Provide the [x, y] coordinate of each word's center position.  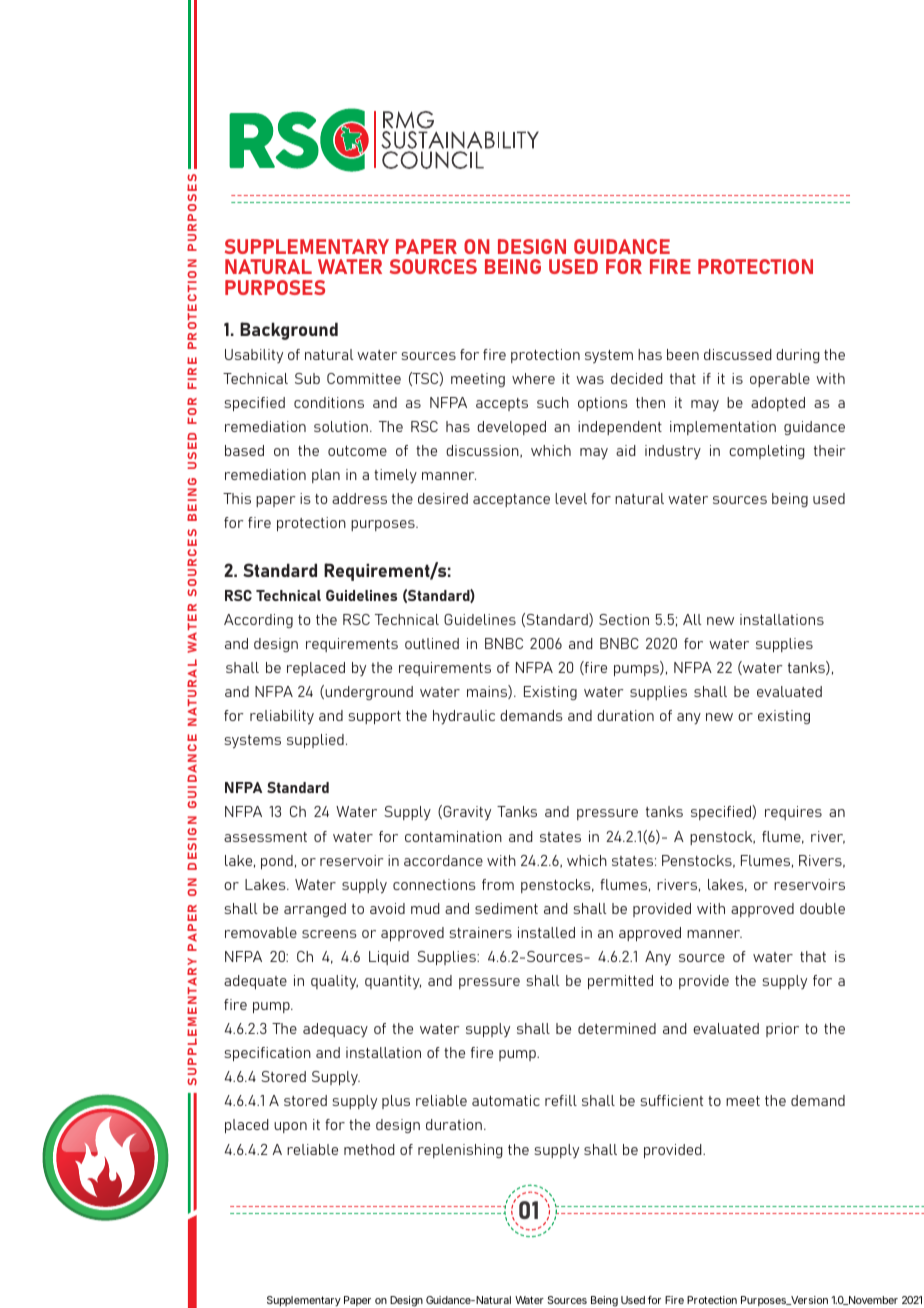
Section [624, 619]
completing [767, 452]
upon [290, 1127]
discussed [738, 354]
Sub [307, 378]
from [498, 884]
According [258, 621]
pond [277, 862]
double [822, 908]
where [533, 378]
